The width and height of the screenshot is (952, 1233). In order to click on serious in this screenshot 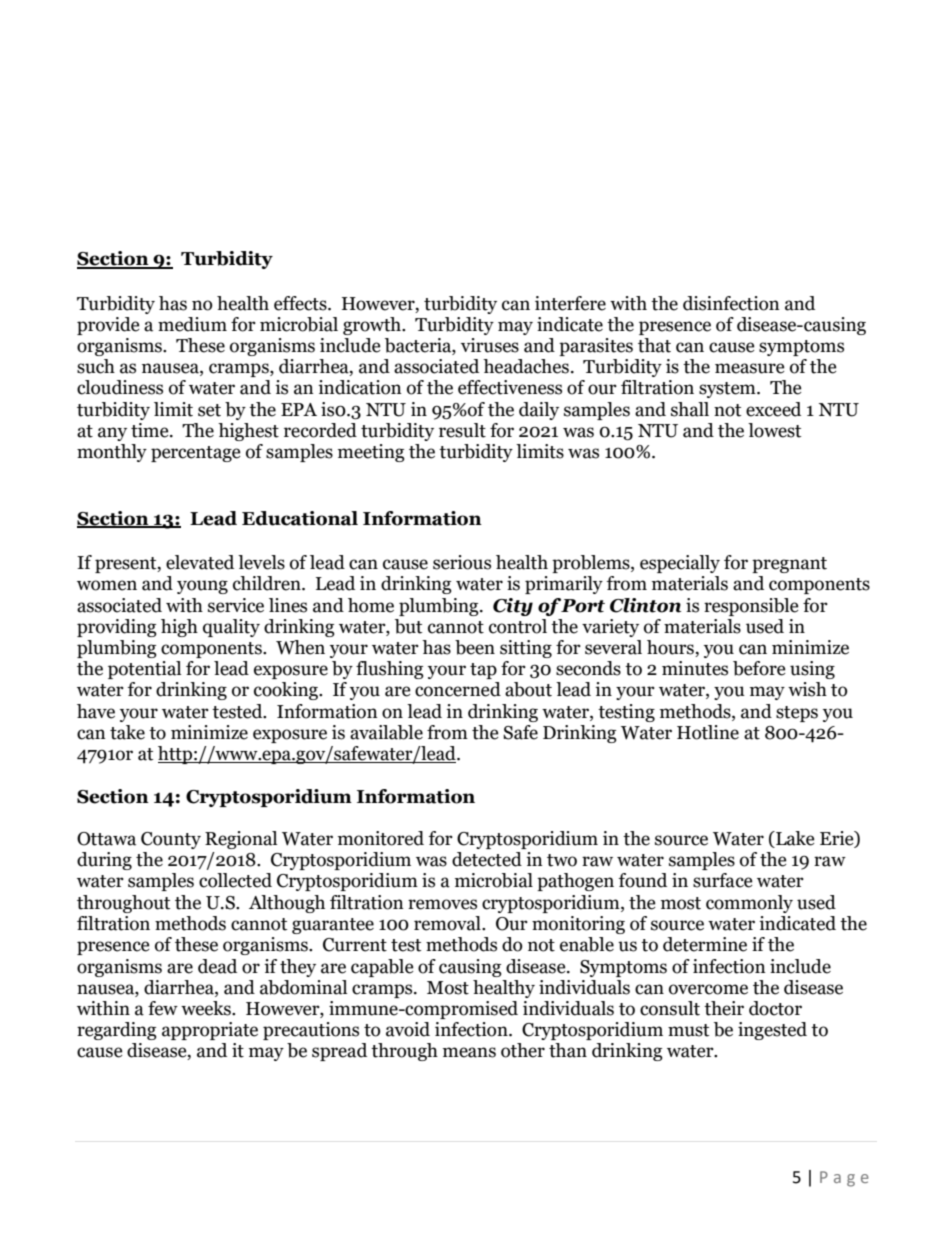, I will do `click(462, 562)`.
